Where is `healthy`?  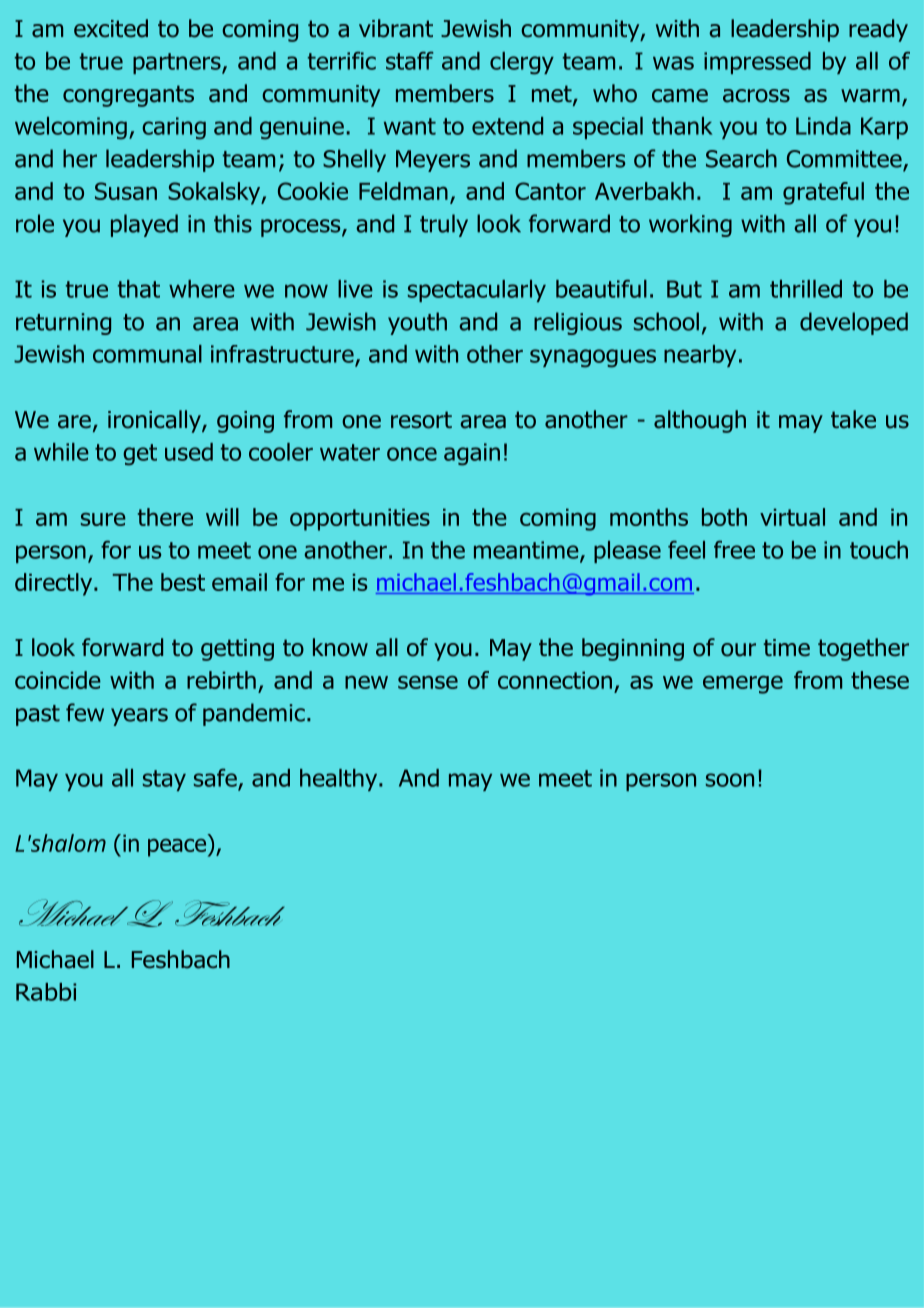
healthy is located at coordinates (340, 780).
